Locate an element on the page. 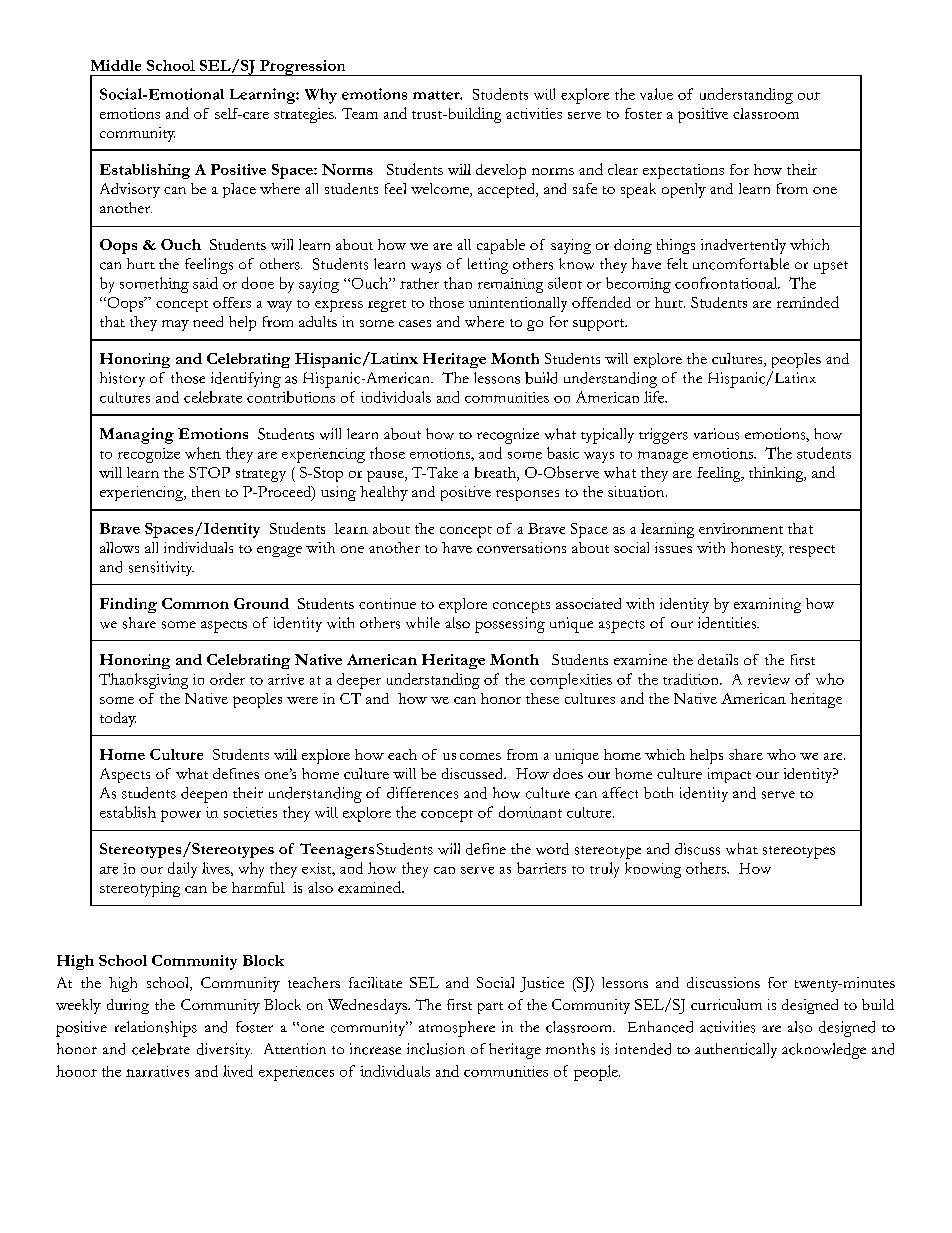  breath is located at coordinates (496, 474).
